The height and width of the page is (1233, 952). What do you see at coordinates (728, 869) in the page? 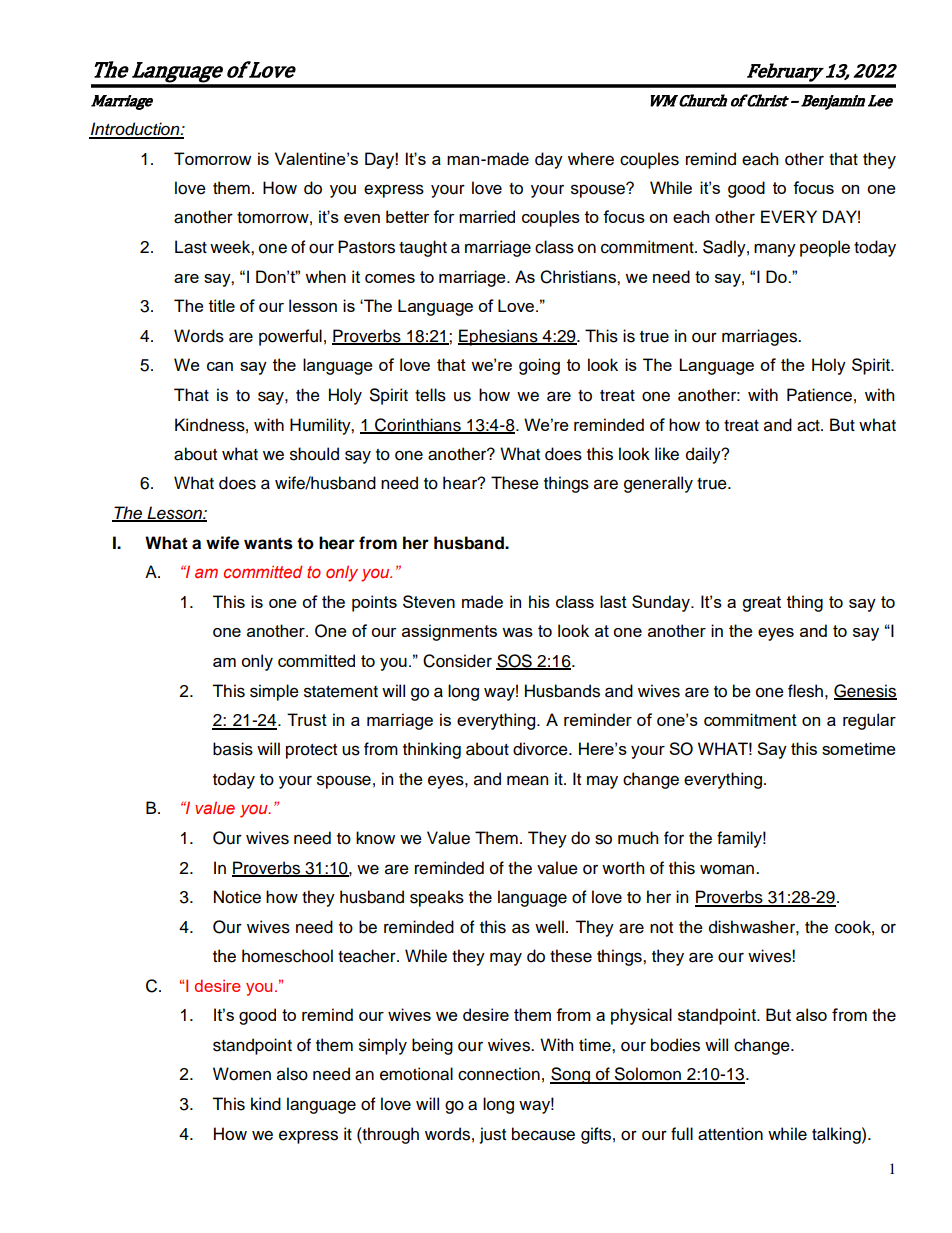
I see `woman` at bounding box center [728, 869].
